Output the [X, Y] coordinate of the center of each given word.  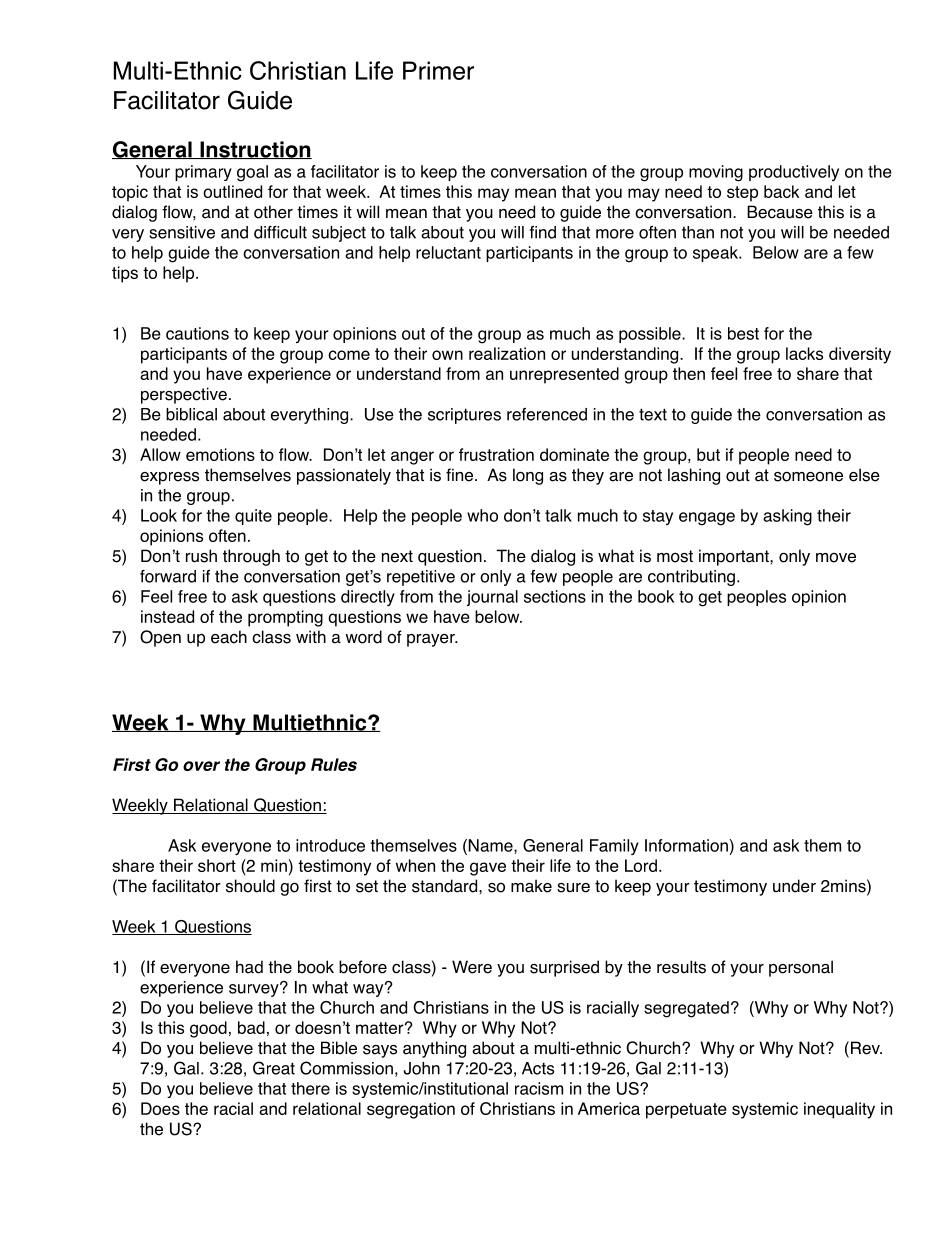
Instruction [255, 150]
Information [686, 845]
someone [808, 477]
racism [539, 1088]
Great [274, 1068]
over [201, 766]
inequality [839, 1110]
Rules [334, 764]
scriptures [464, 416]
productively [794, 173]
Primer [438, 70]
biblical [191, 414]
